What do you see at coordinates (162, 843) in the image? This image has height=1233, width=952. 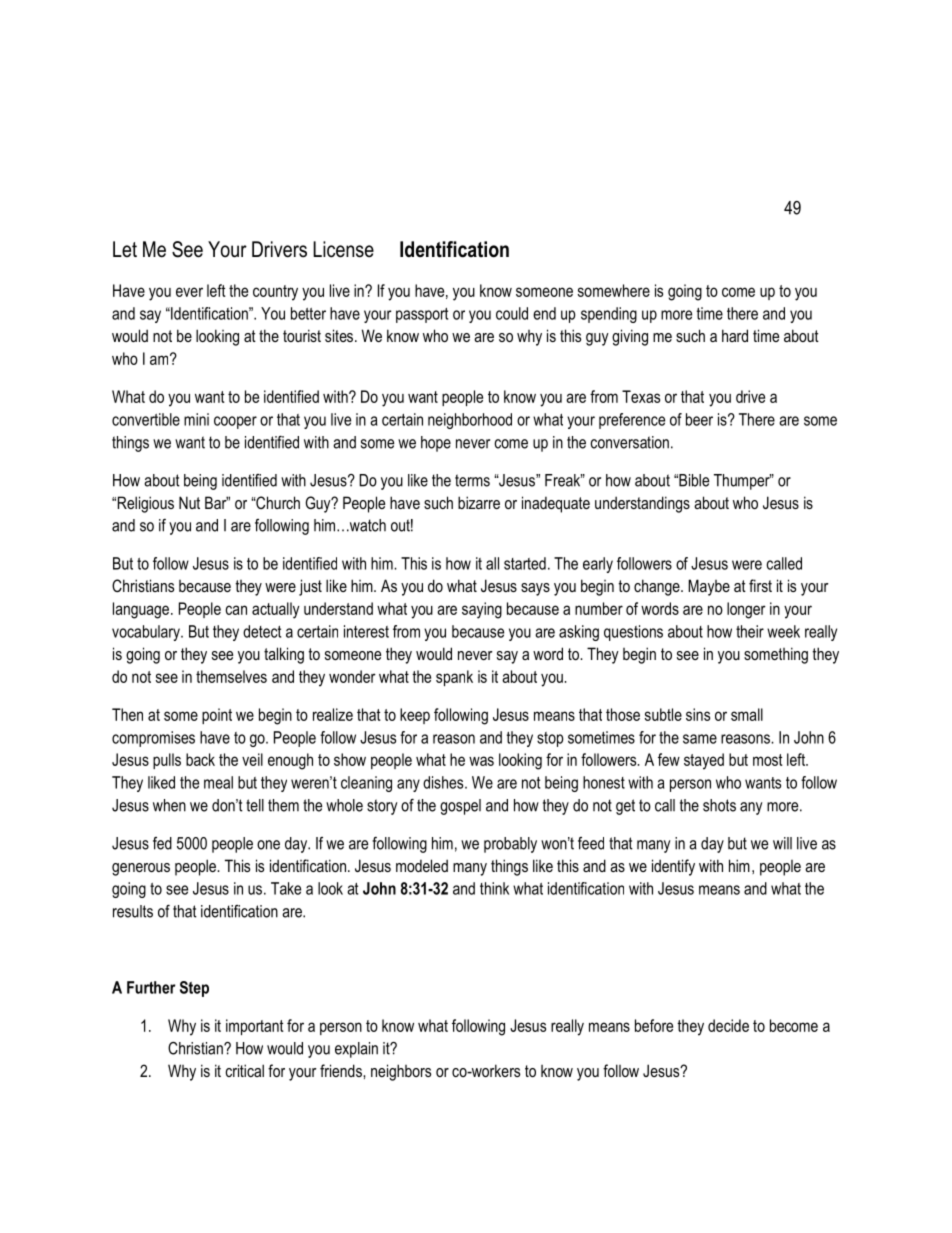 I see `fed` at bounding box center [162, 843].
